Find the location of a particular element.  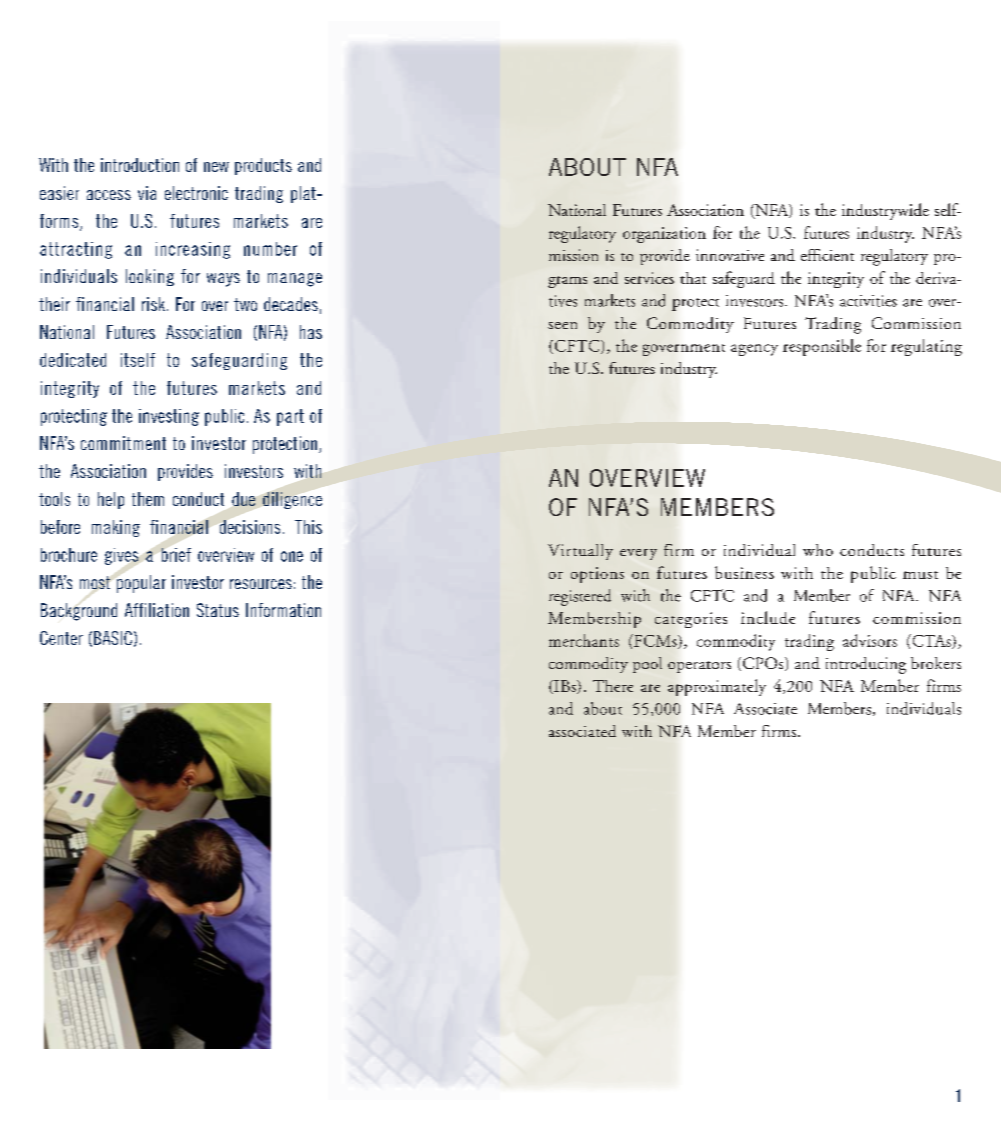

There is located at coordinates (613, 686).
